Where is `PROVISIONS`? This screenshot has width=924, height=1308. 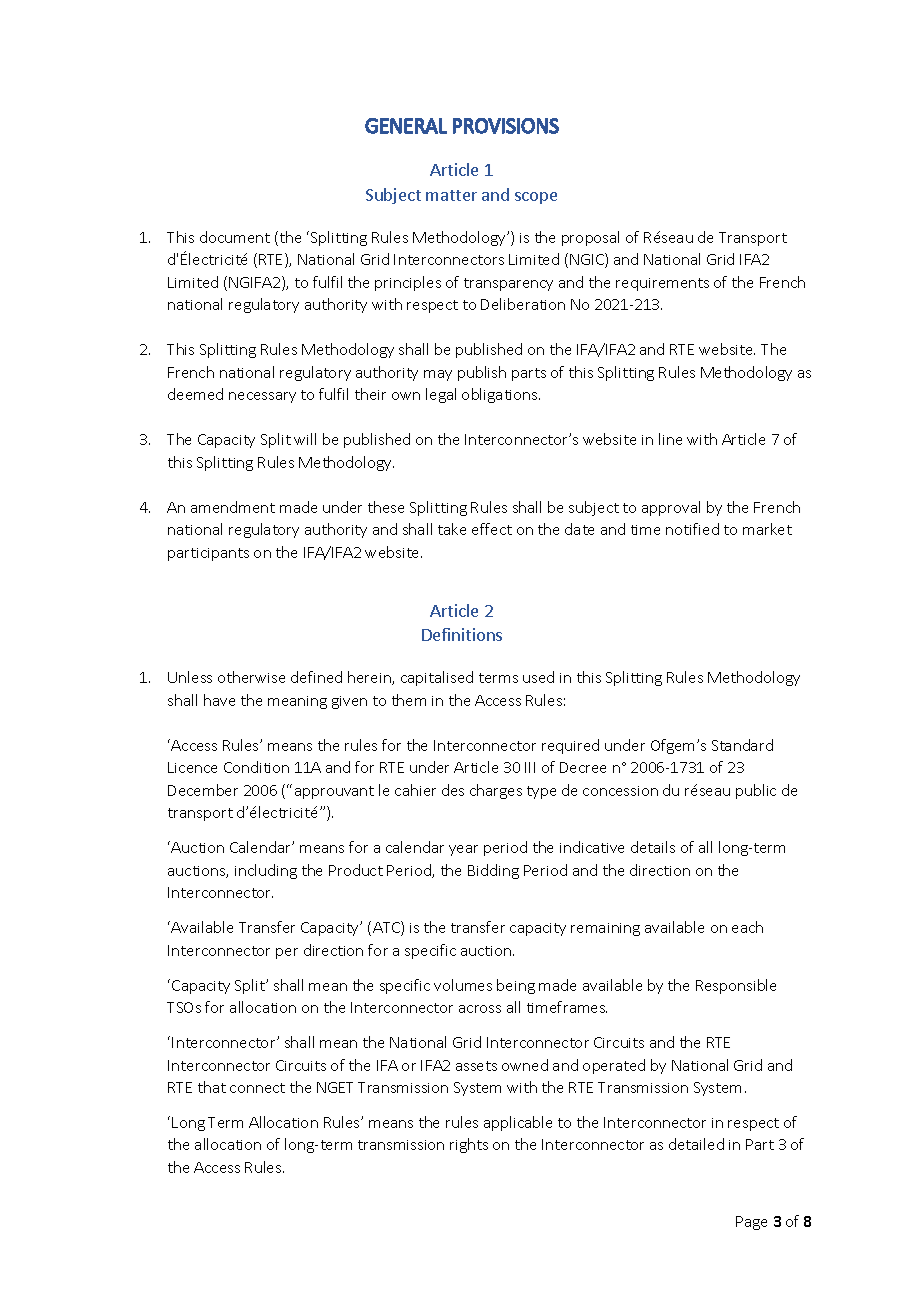 PROVISIONS is located at coordinates (506, 126).
